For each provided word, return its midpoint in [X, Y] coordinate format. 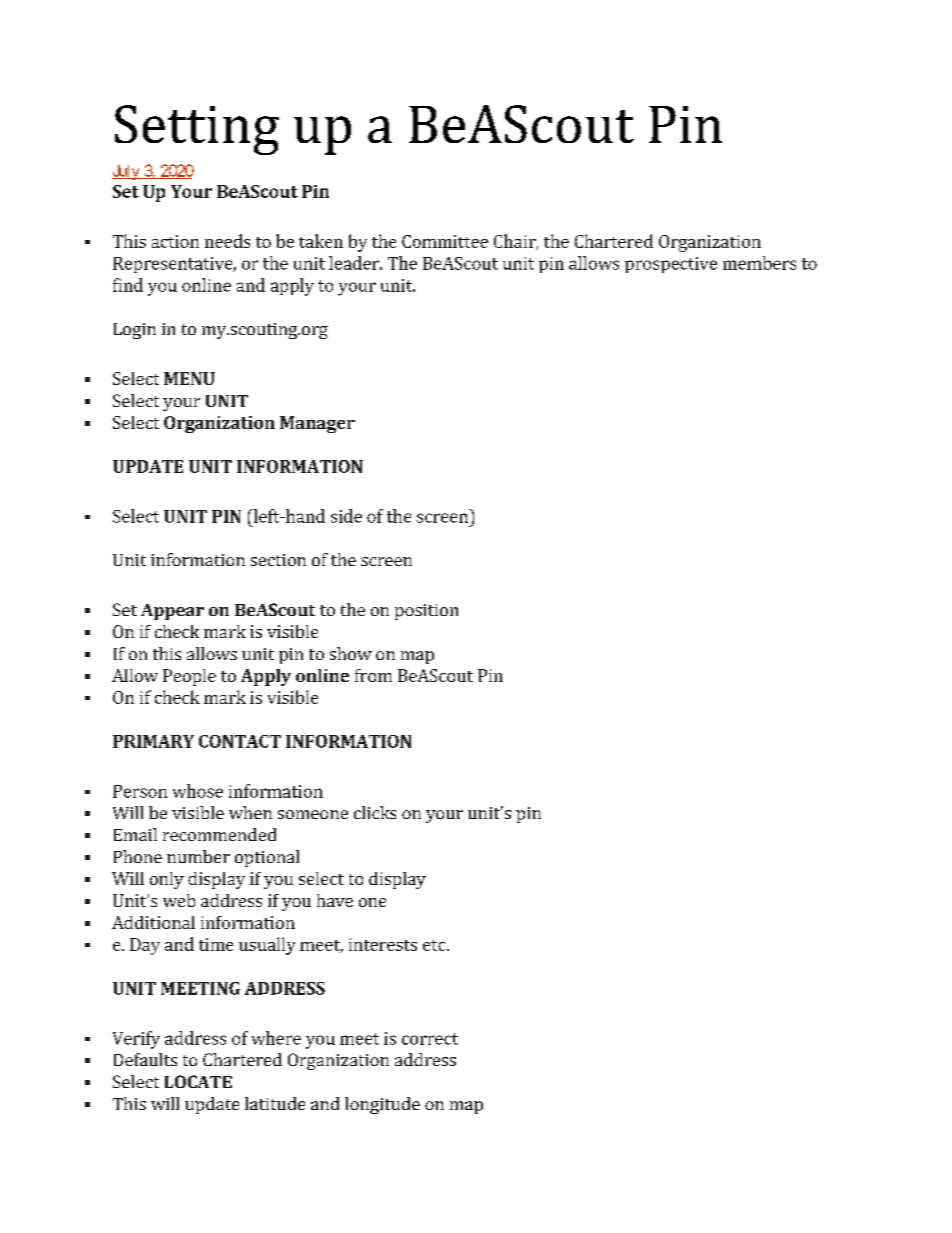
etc [435, 945]
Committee [445, 241]
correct [430, 1039]
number [198, 856]
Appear [172, 612]
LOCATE [198, 1081]
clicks [375, 812]
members [759, 263]
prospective [671, 265]
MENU [189, 378]
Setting [197, 130]
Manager [317, 424]
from [373, 675]
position [426, 612]
